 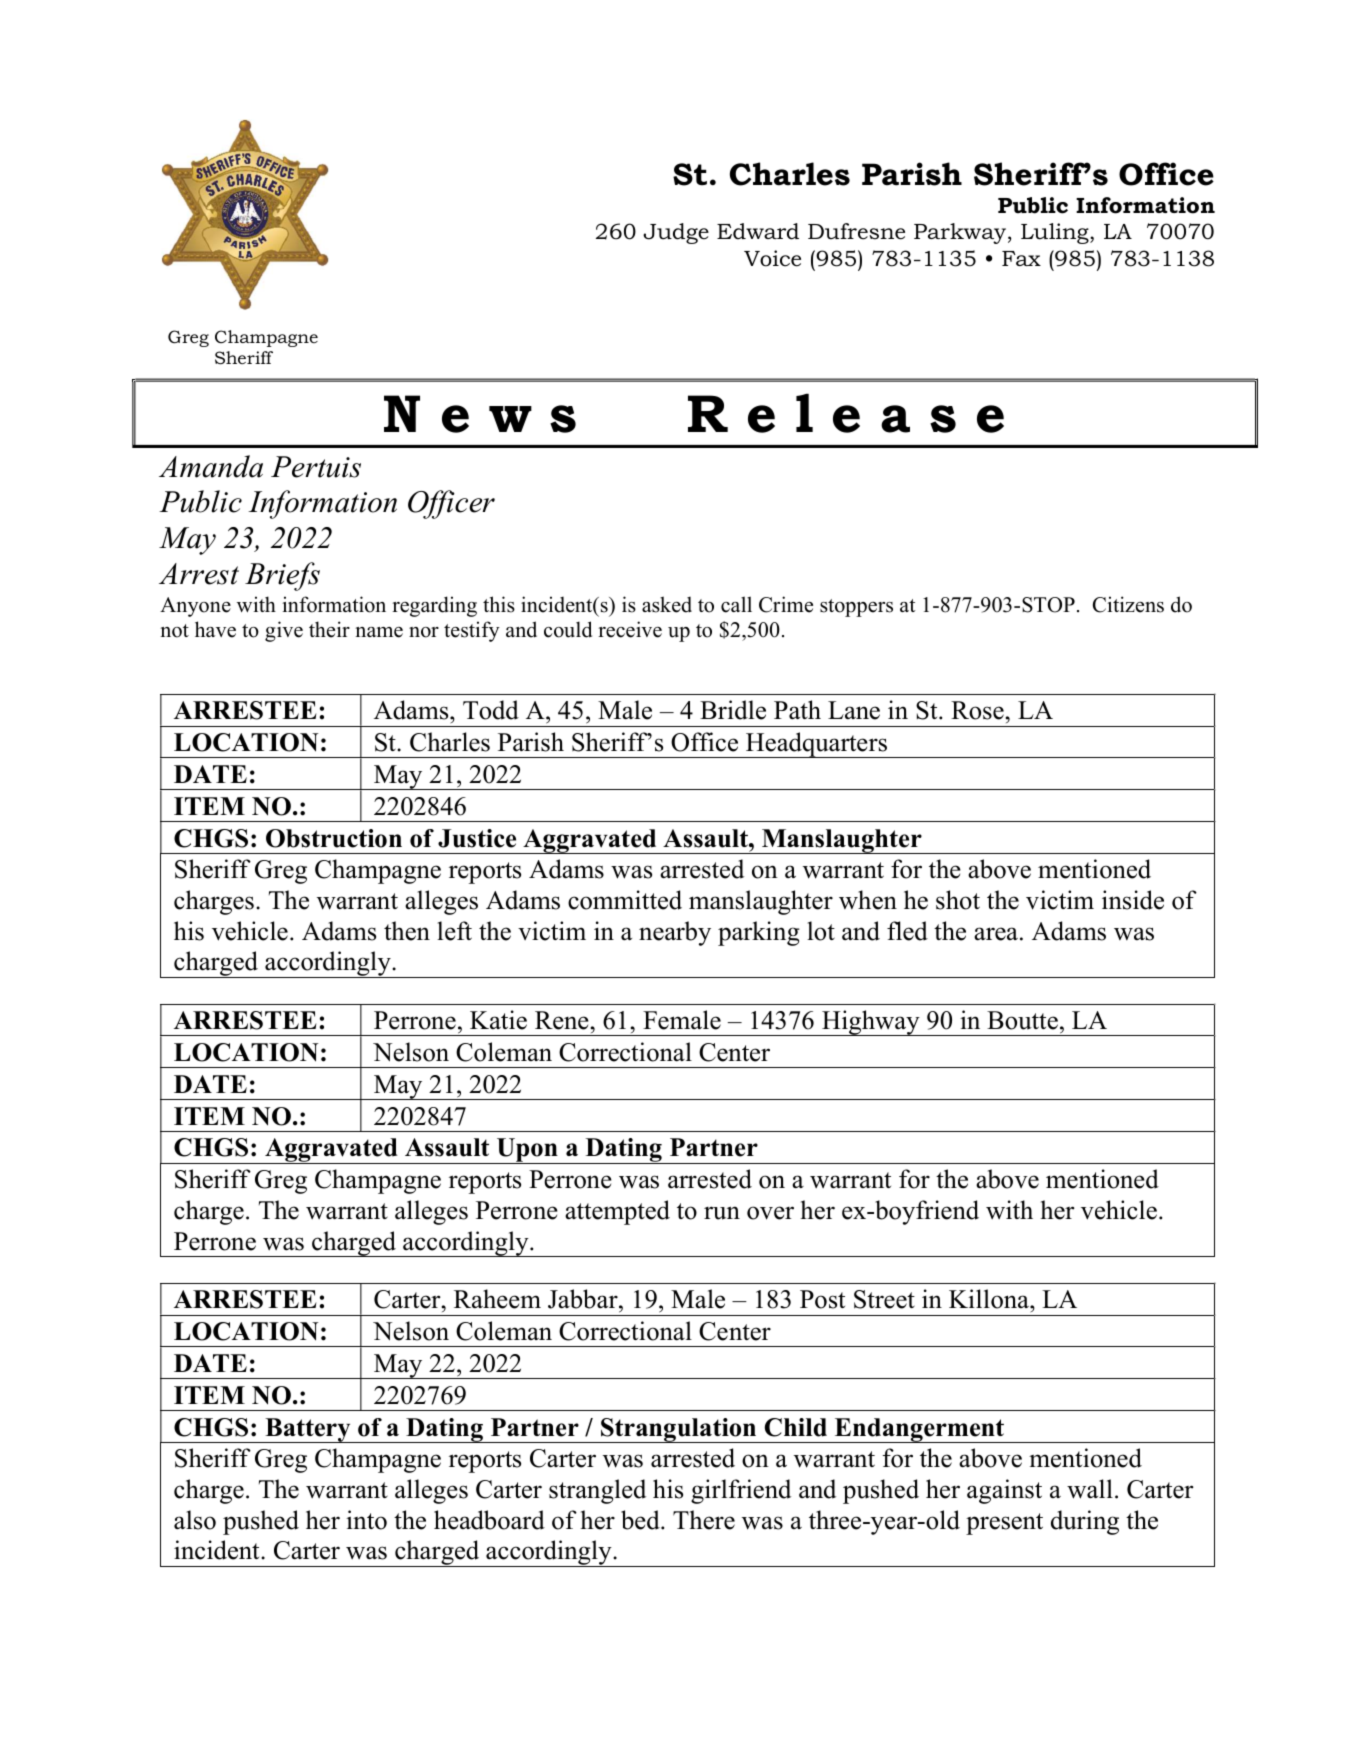 I want to click on Fax, so click(x=1021, y=258).
